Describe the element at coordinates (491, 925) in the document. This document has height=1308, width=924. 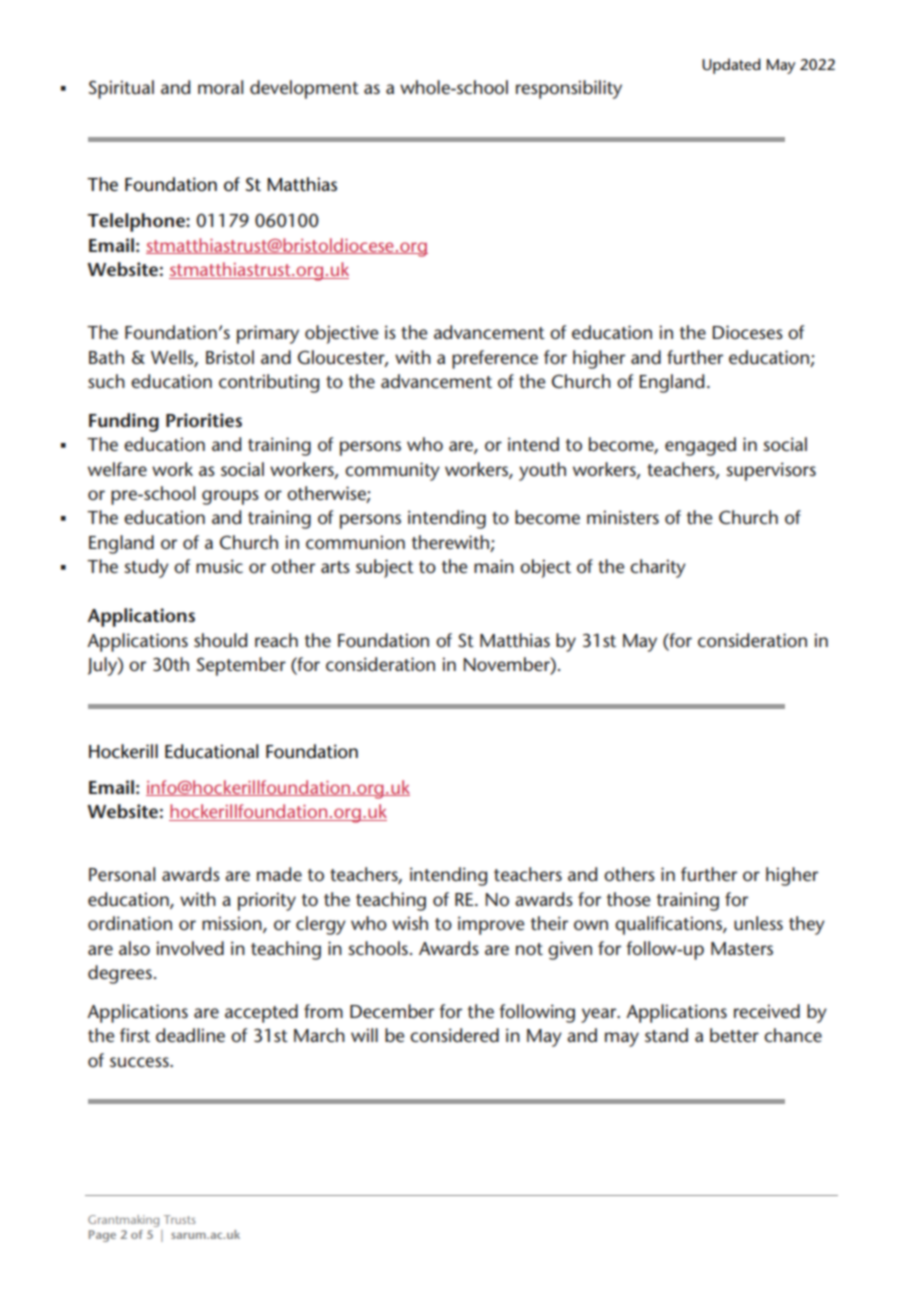
I see `improve` at that location.
